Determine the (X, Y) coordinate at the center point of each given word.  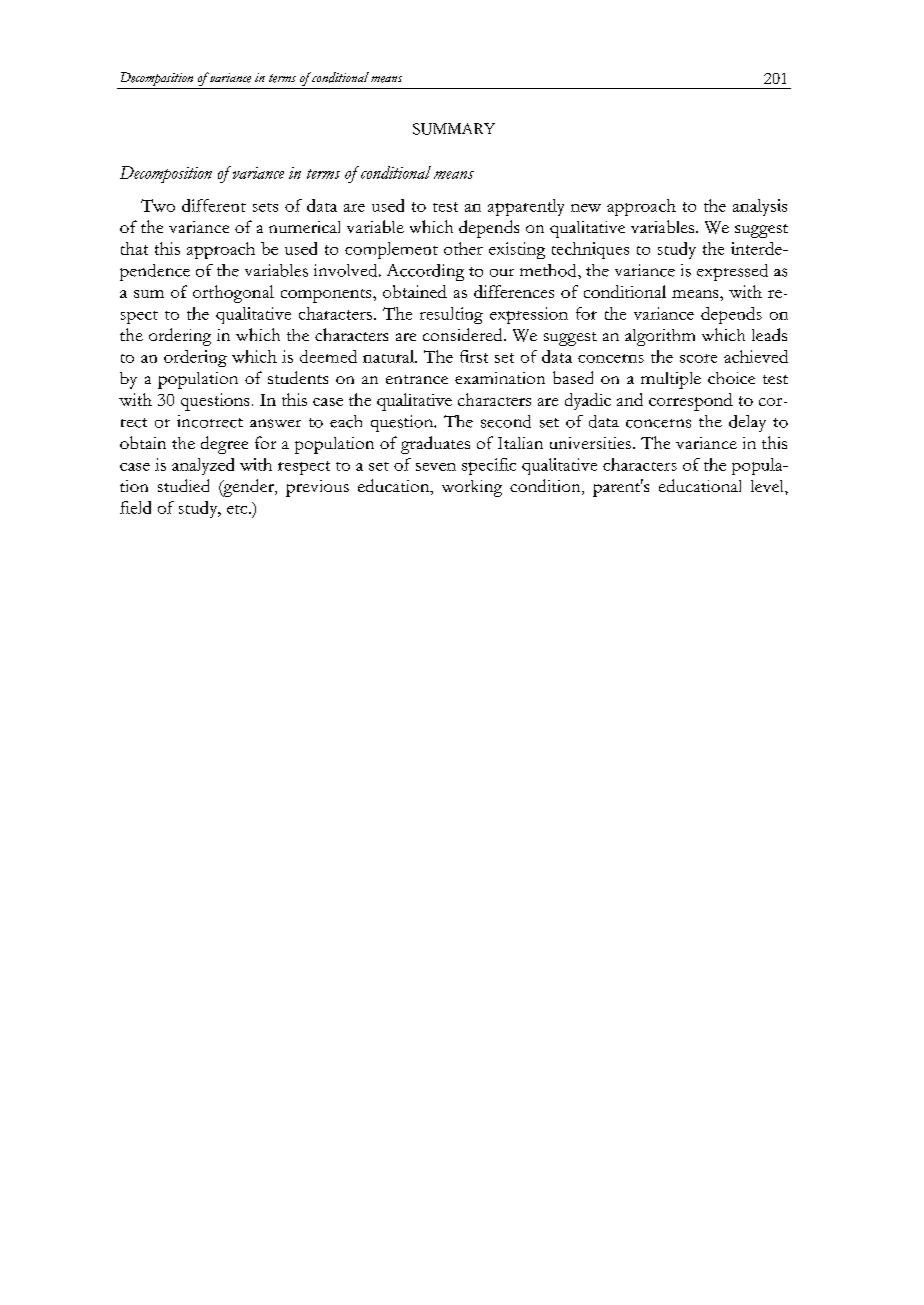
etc (238, 509)
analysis (760, 207)
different (214, 205)
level (768, 486)
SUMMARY (454, 129)
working (472, 488)
